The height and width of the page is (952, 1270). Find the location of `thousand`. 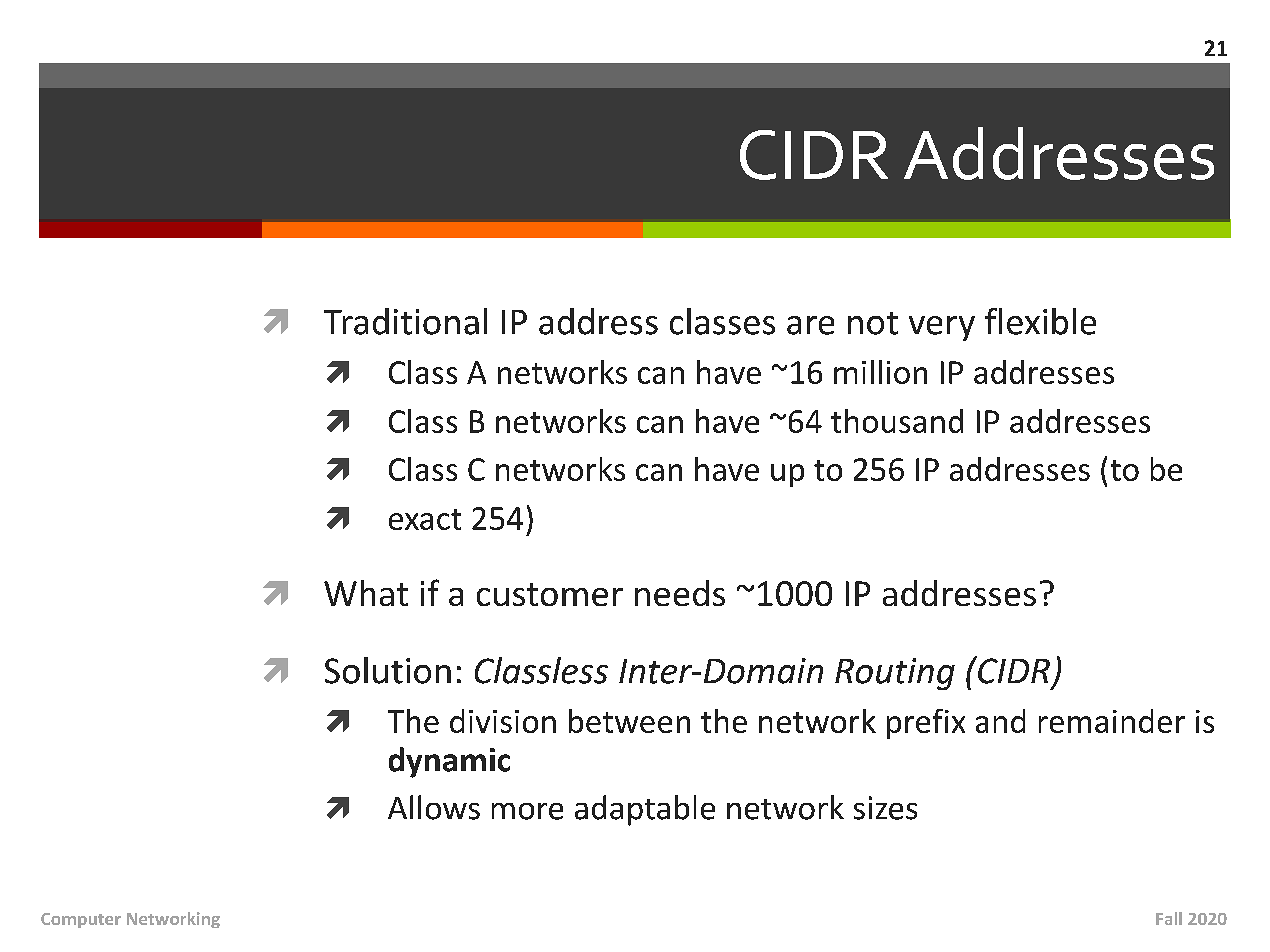

thousand is located at coordinates (897, 421).
